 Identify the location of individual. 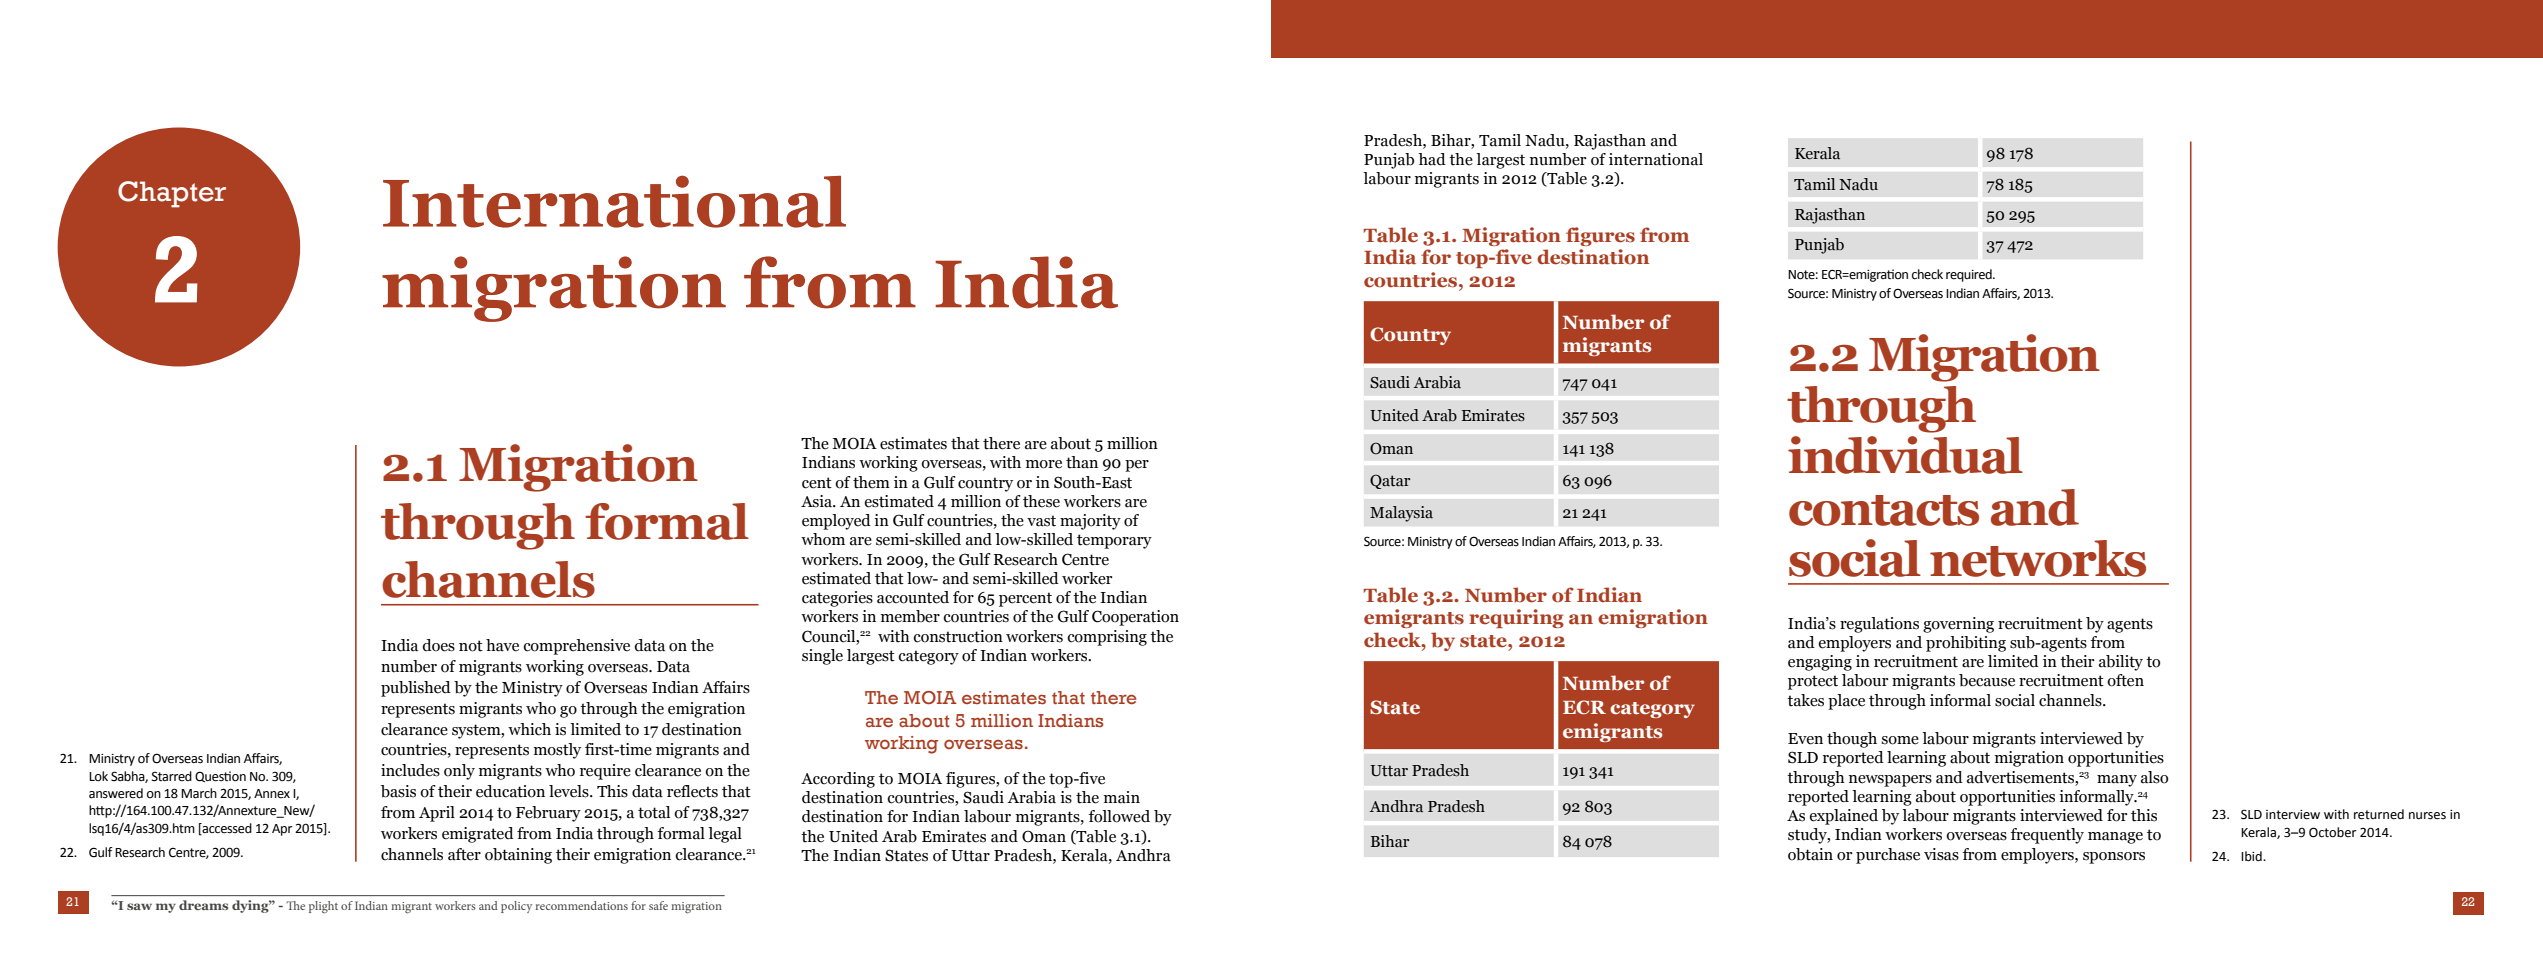
(1905, 455).
